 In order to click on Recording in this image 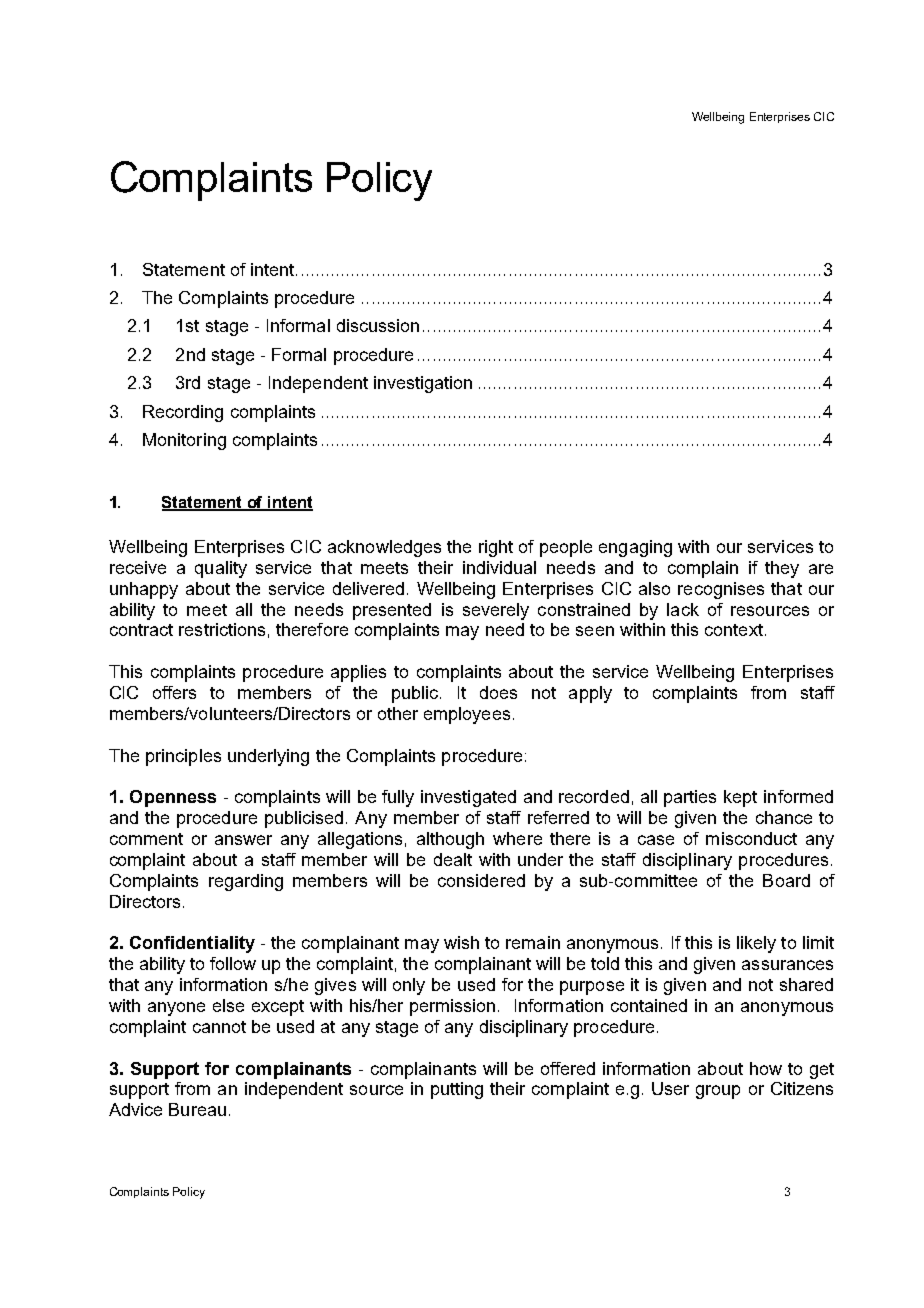, I will do `click(183, 413)`.
